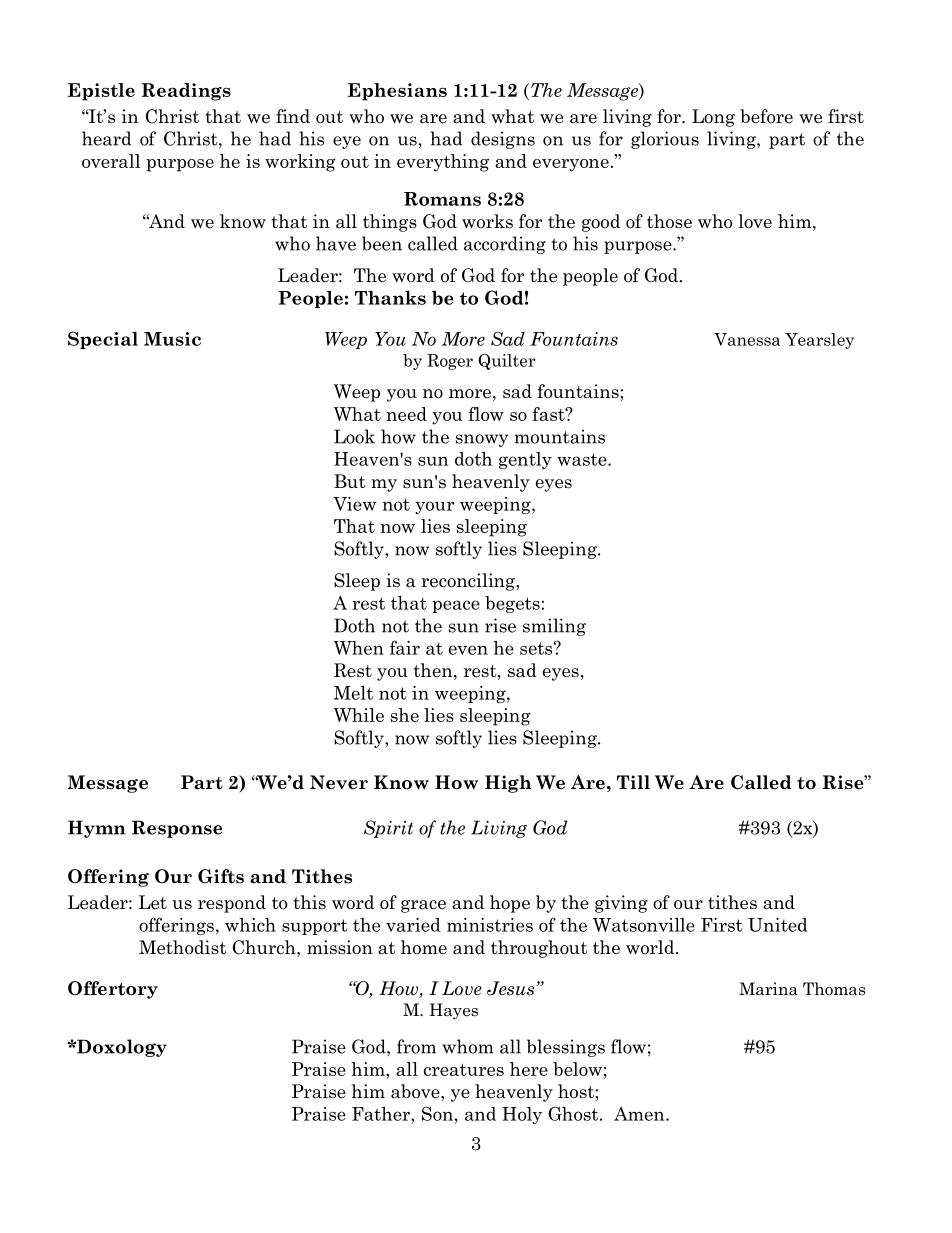 The height and width of the screenshot is (1233, 952). Describe the element at coordinates (482, 440) in the screenshot. I see `snowy` at that location.
